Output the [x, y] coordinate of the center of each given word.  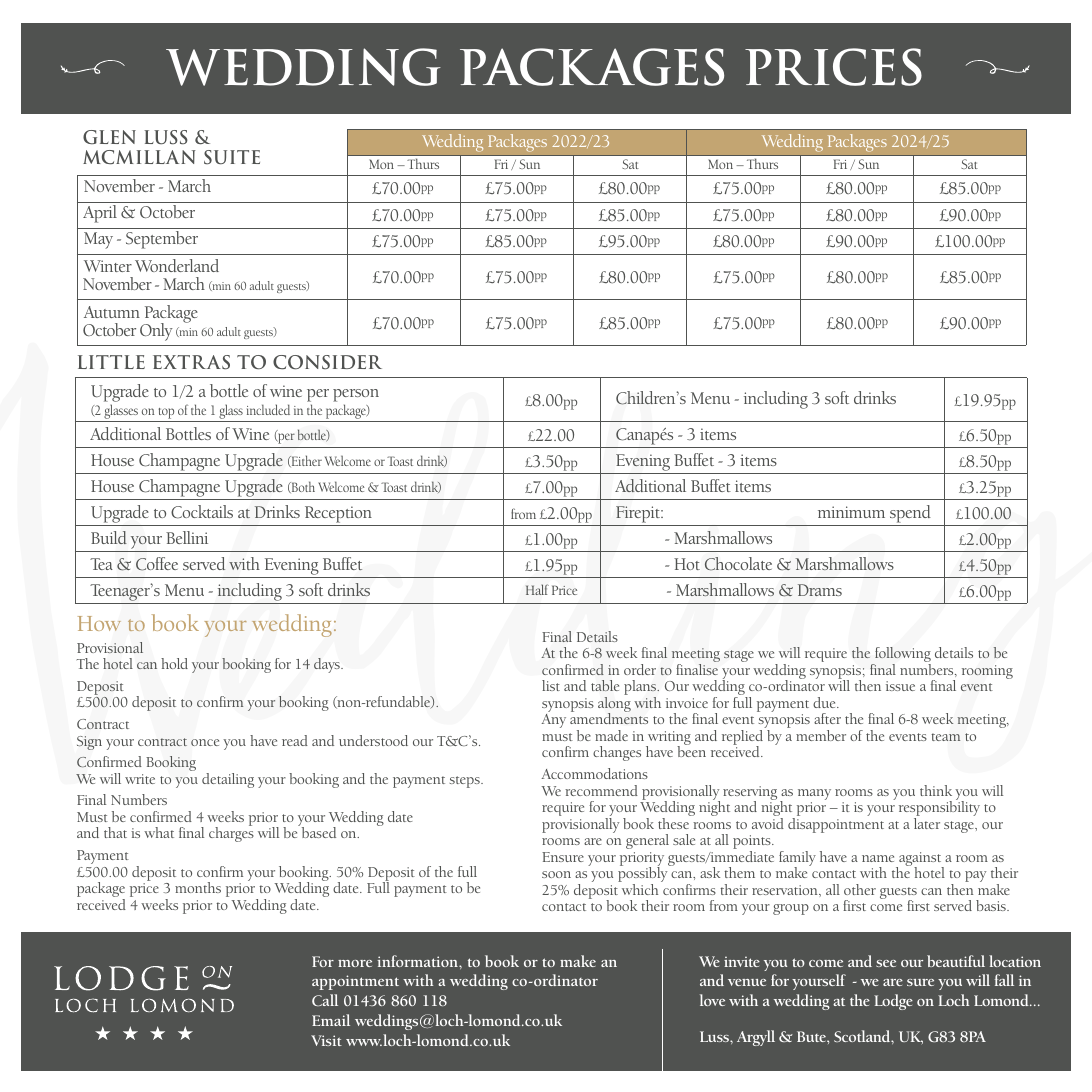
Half [537, 589]
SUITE [232, 157]
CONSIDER [327, 362]
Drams [820, 590]
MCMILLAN [139, 157]
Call [325, 1000]
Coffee [157, 564]
